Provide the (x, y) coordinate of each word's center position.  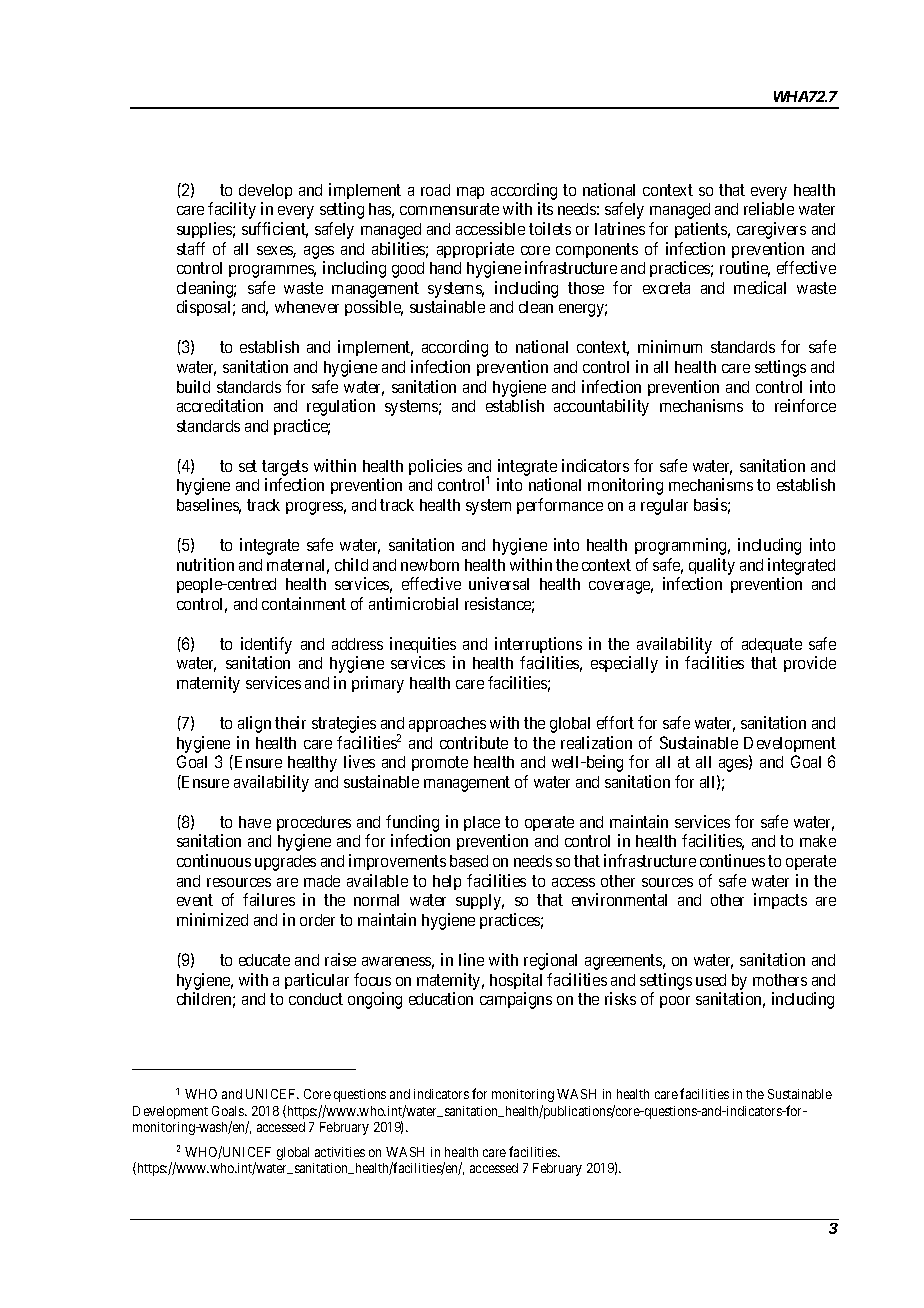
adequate (772, 645)
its (545, 208)
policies (435, 467)
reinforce (805, 405)
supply (480, 902)
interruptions (538, 645)
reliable (769, 208)
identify (266, 645)
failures (269, 899)
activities (340, 1152)
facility (232, 210)
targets (285, 468)
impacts (780, 901)
